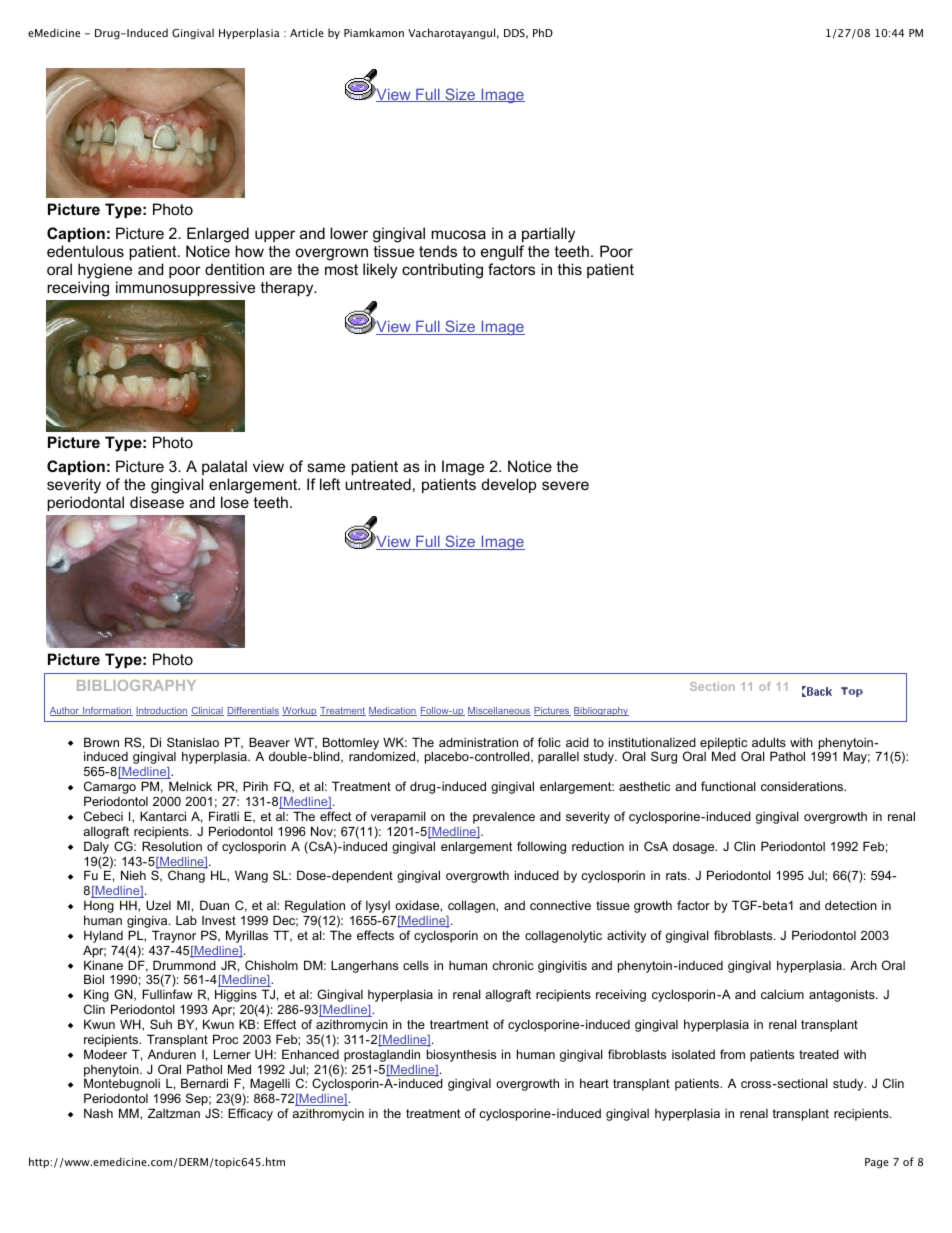 The image size is (952, 1233). I want to click on Bernardi, so click(204, 1083).
